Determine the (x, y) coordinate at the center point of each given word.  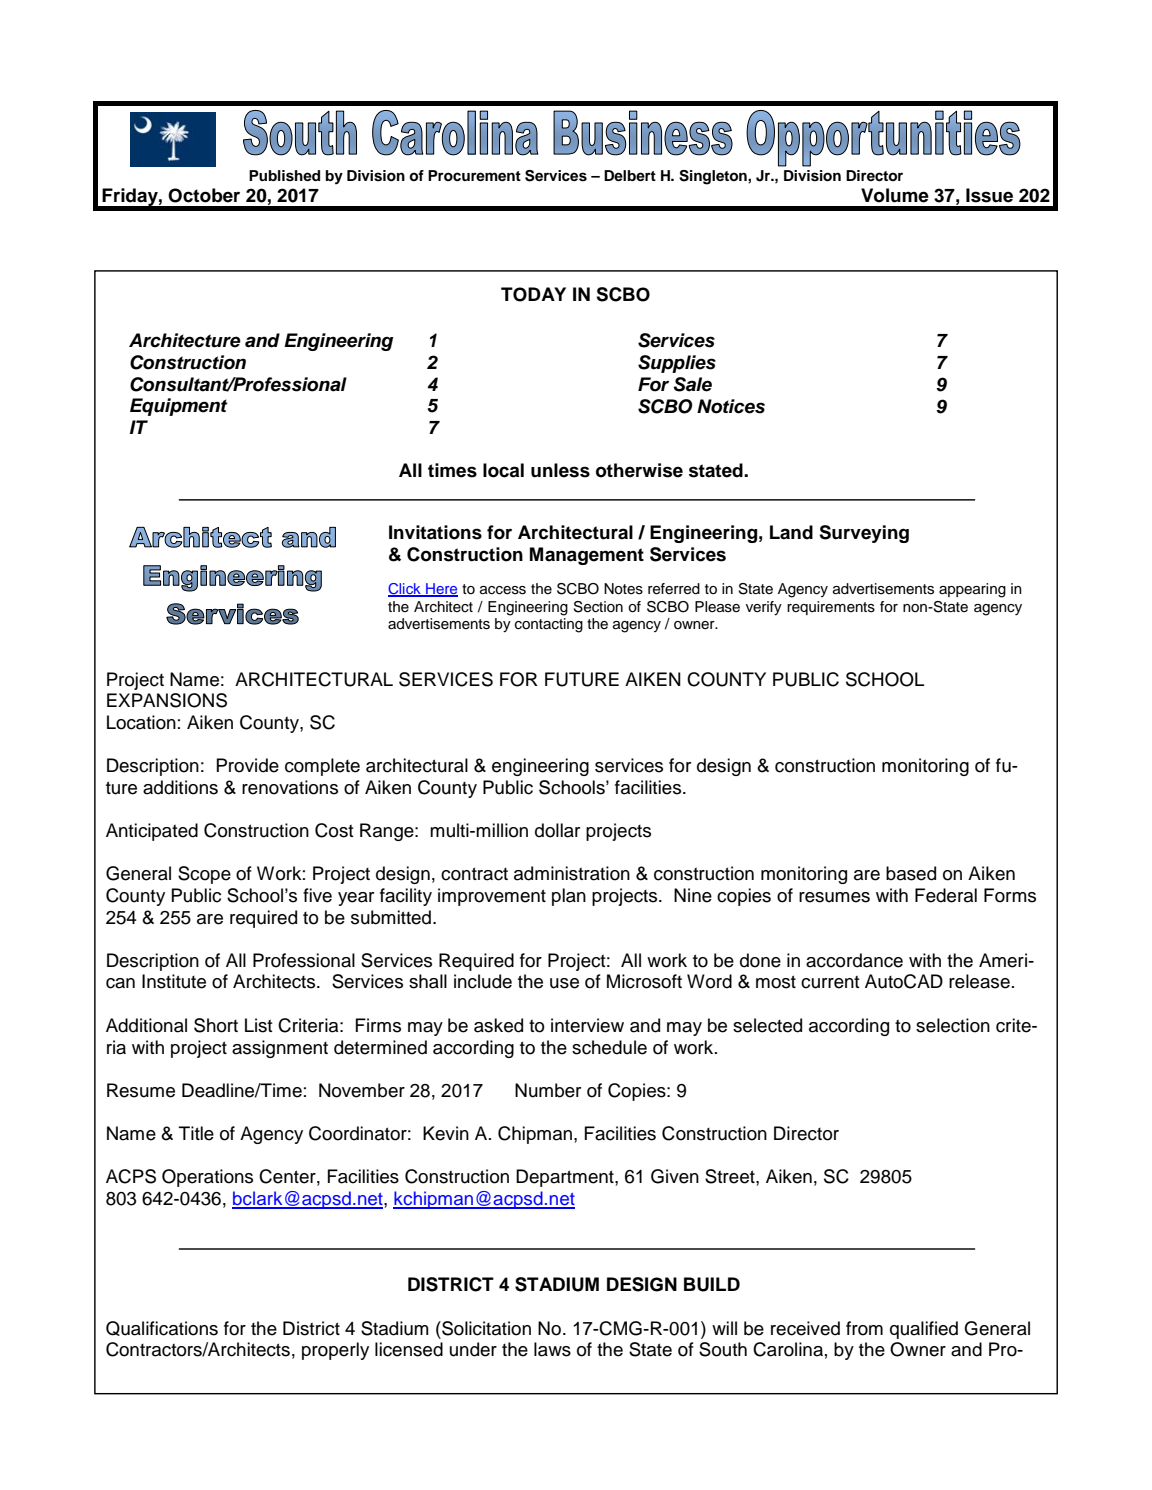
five (317, 895)
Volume (895, 195)
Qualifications (162, 1328)
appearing (972, 590)
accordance (854, 960)
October (204, 195)
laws (552, 1349)
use (564, 983)
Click (405, 590)
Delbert (630, 175)
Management (587, 556)
